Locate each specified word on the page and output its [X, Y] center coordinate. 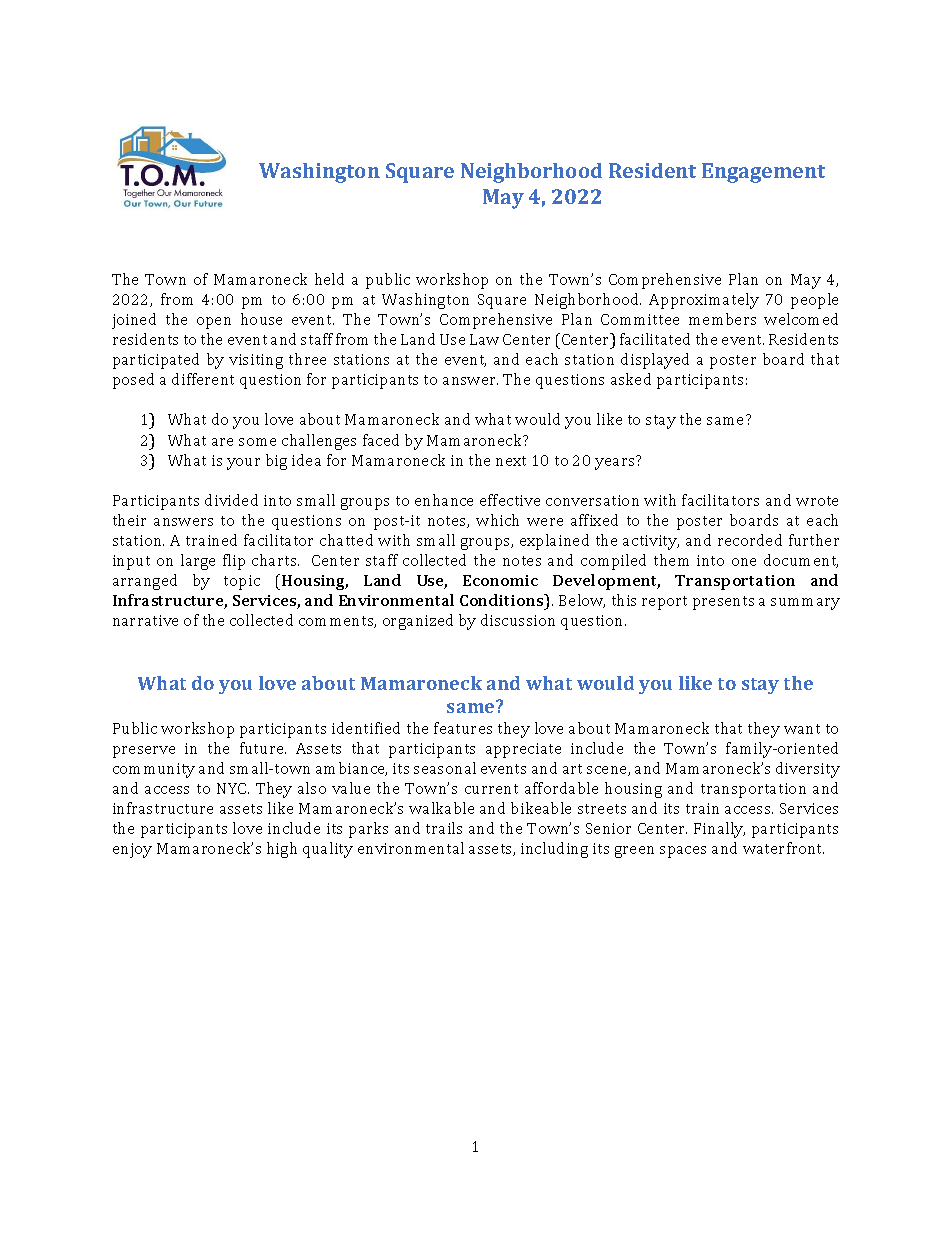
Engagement [763, 173]
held [329, 279]
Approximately [704, 301]
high [282, 850]
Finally [719, 830]
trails [444, 828]
